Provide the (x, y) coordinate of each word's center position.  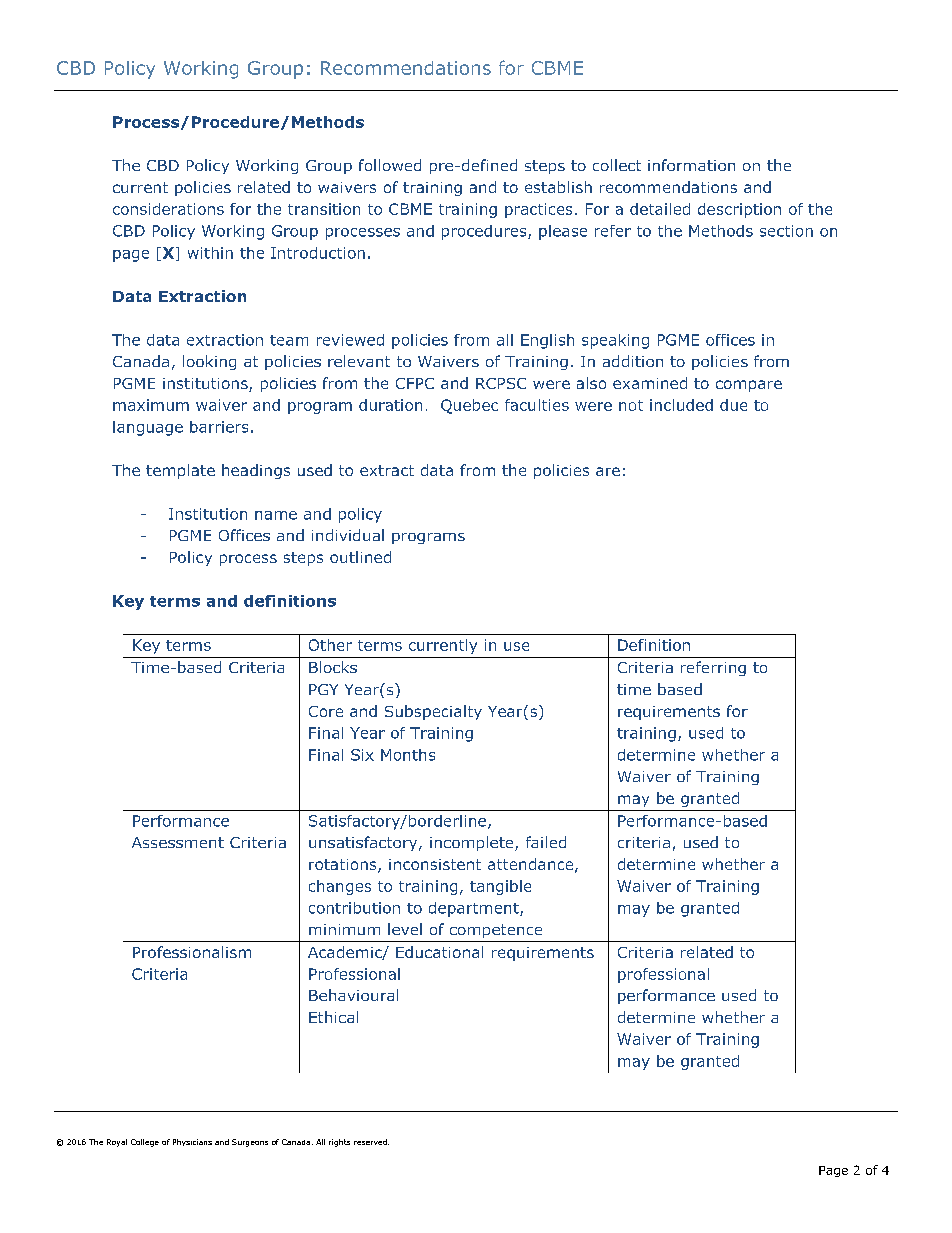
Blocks (333, 667)
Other (330, 645)
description (739, 210)
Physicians (192, 1142)
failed (546, 842)
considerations (168, 209)
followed (390, 165)
